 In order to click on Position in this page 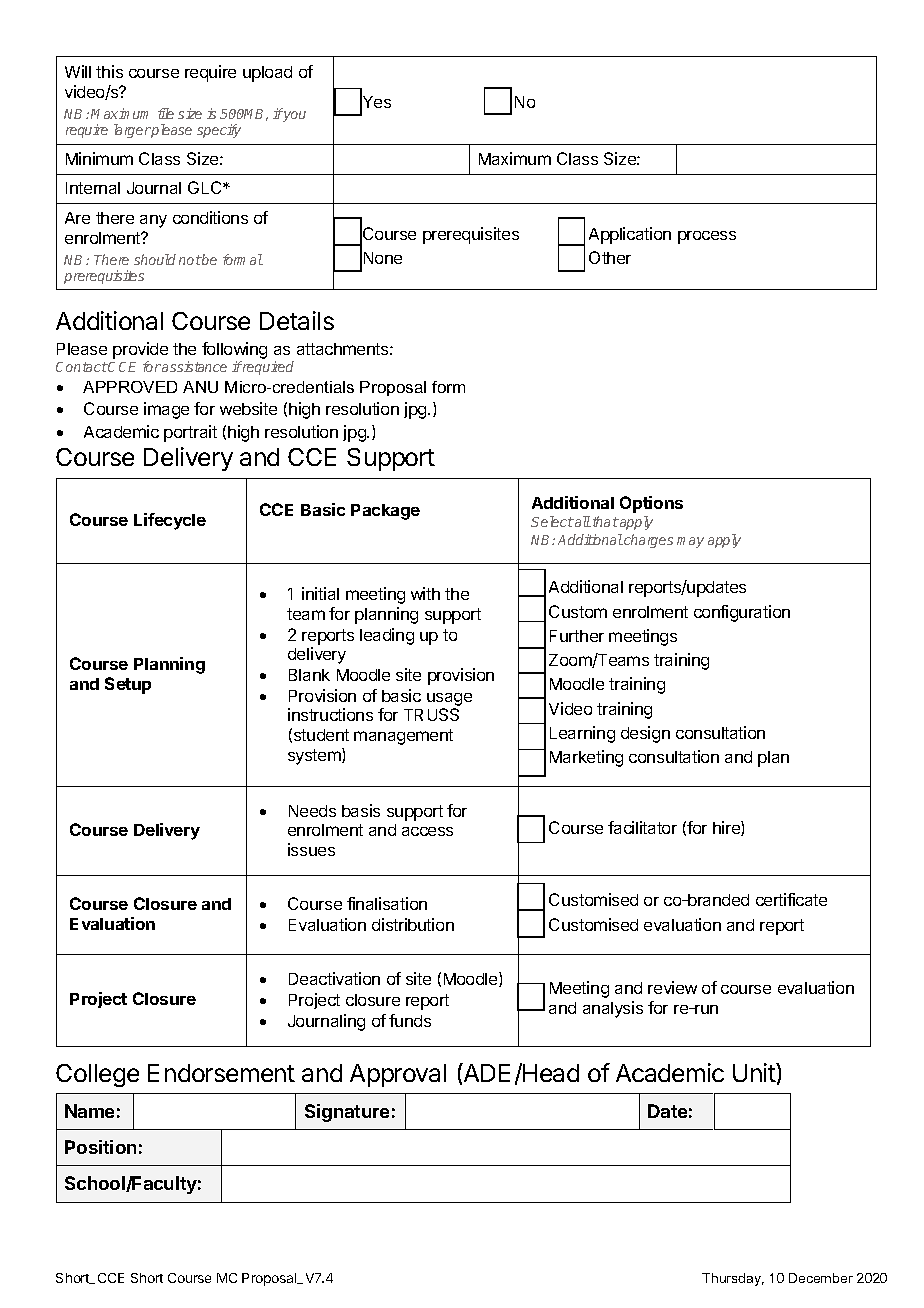, I will do `click(100, 1147)`.
